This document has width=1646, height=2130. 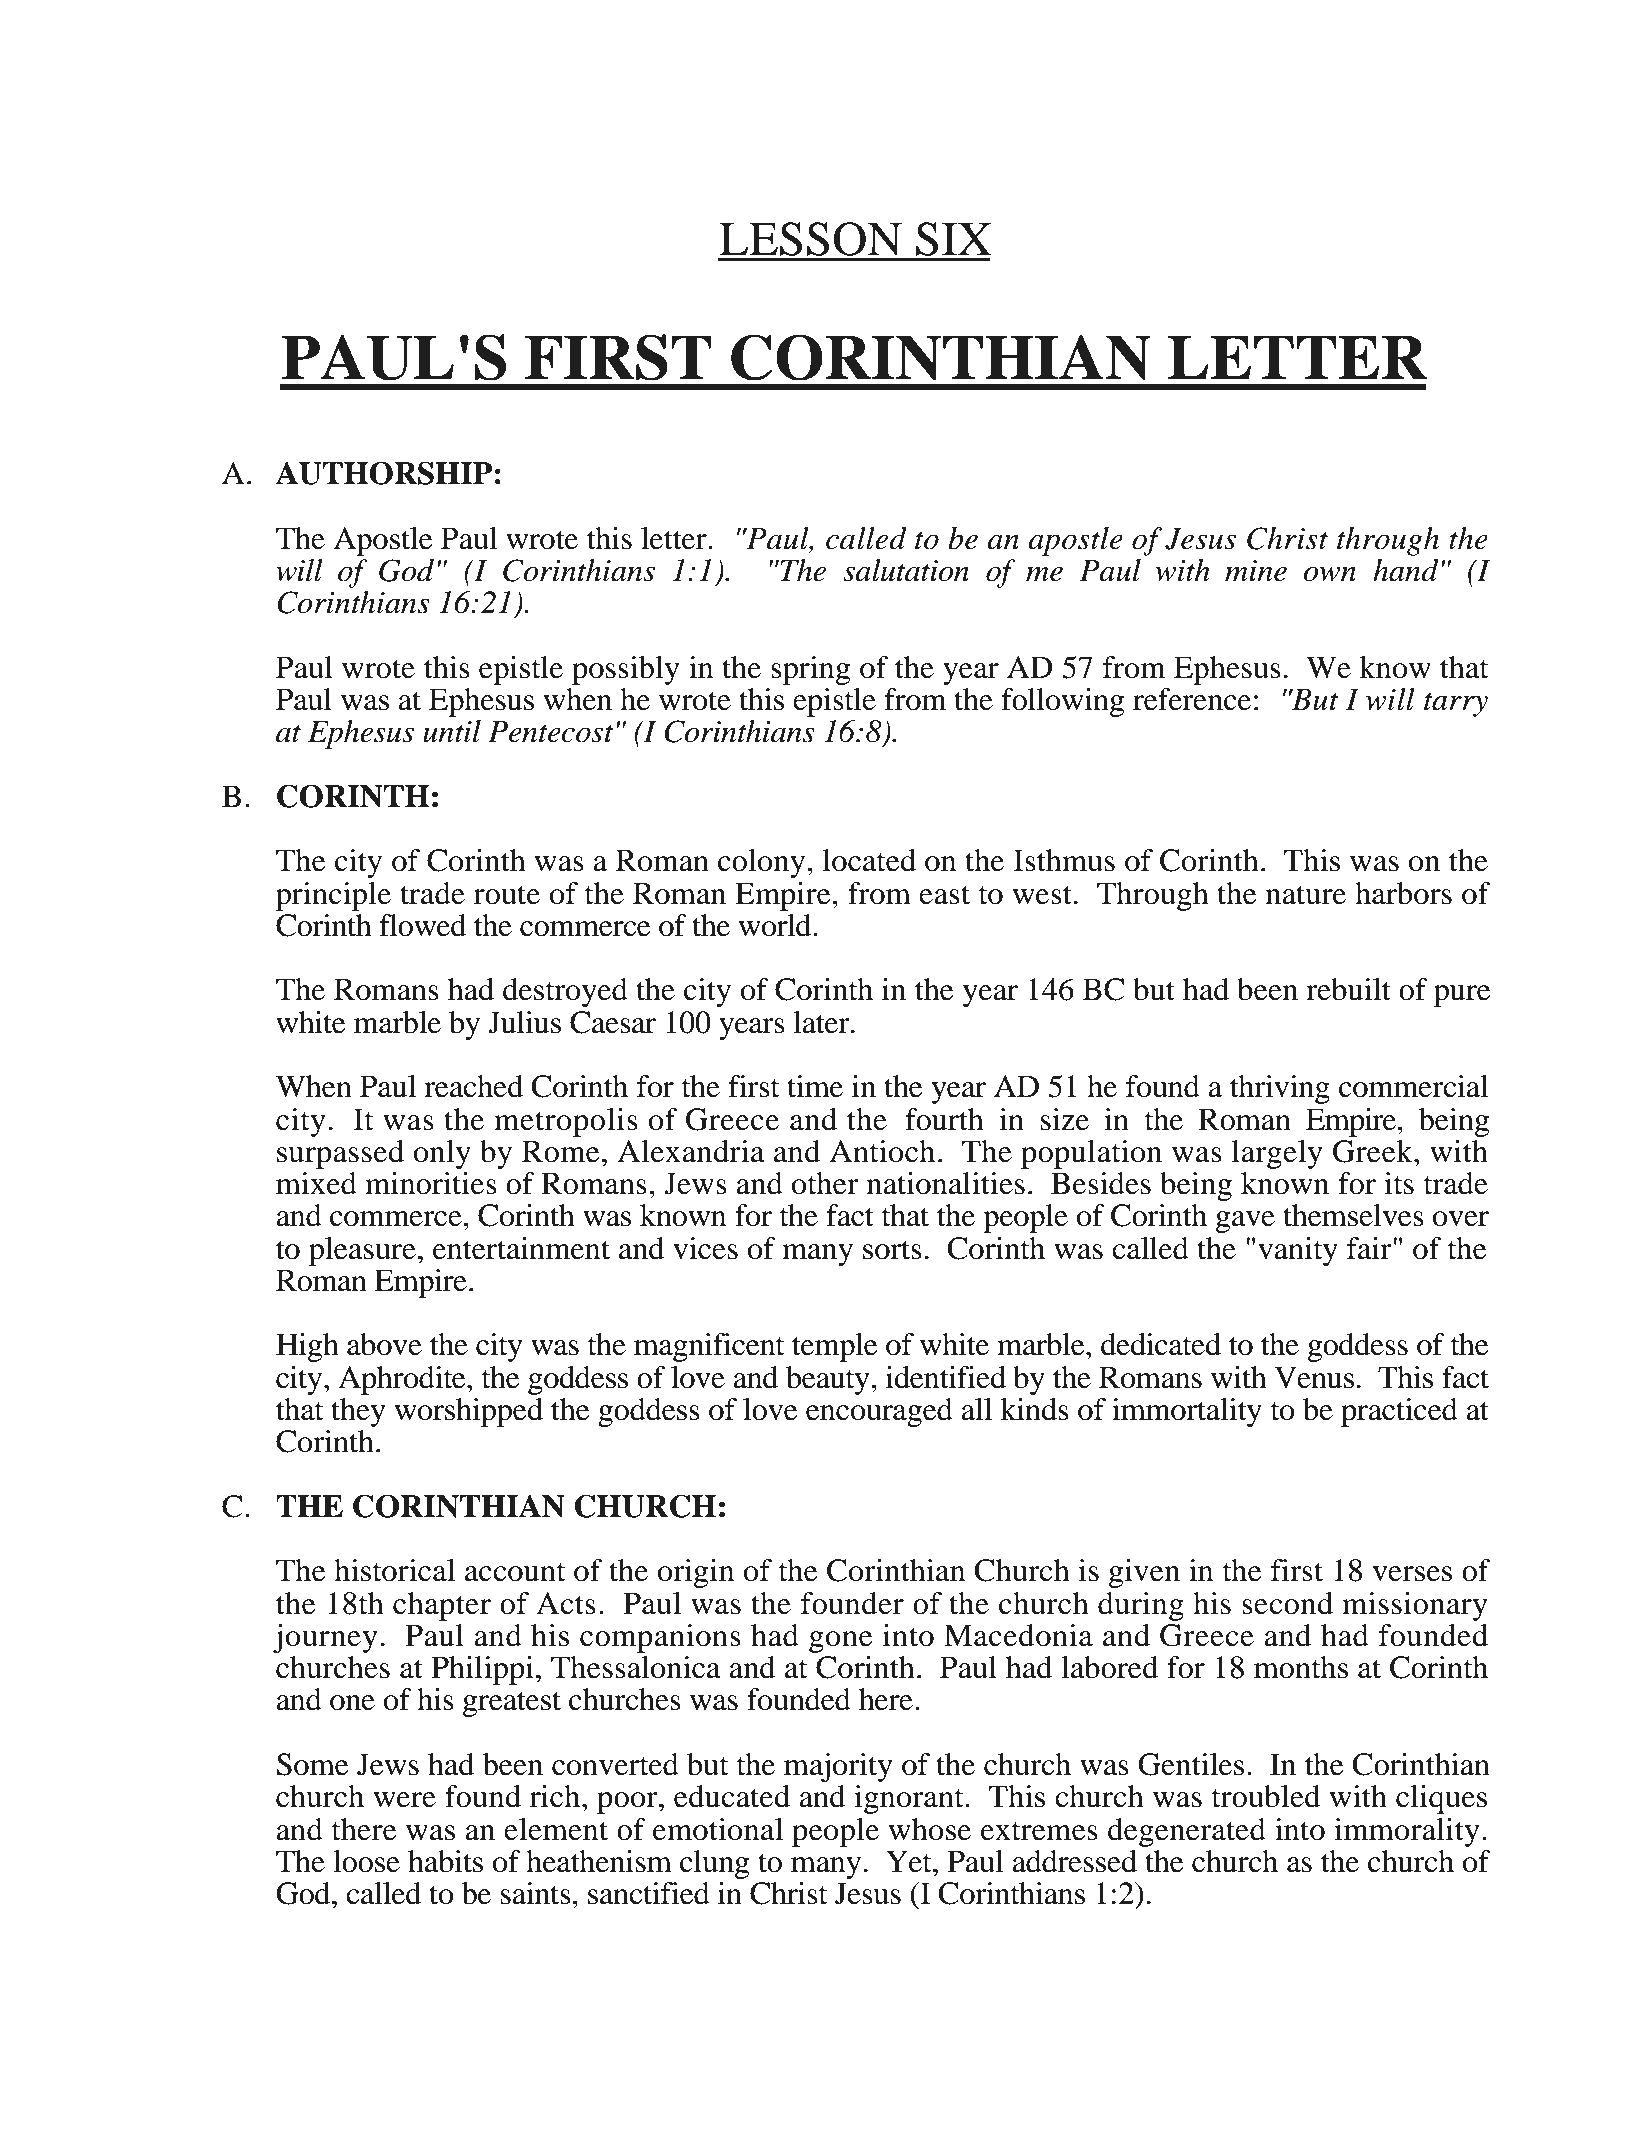 What do you see at coordinates (1280, 1089) in the document?
I see `thriving` at bounding box center [1280, 1089].
